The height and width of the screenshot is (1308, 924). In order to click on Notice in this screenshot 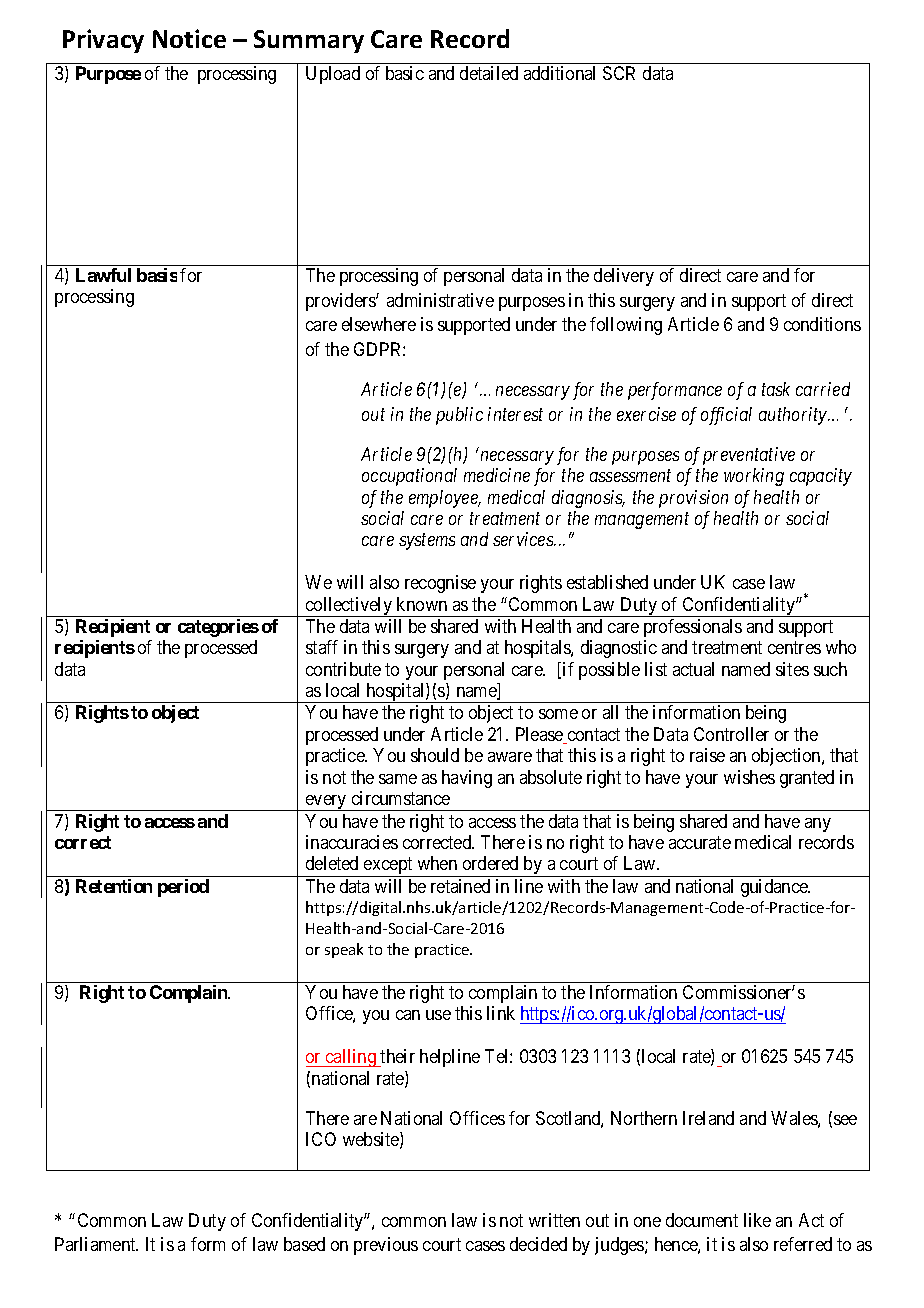, I will do `click(189, 38)`.
